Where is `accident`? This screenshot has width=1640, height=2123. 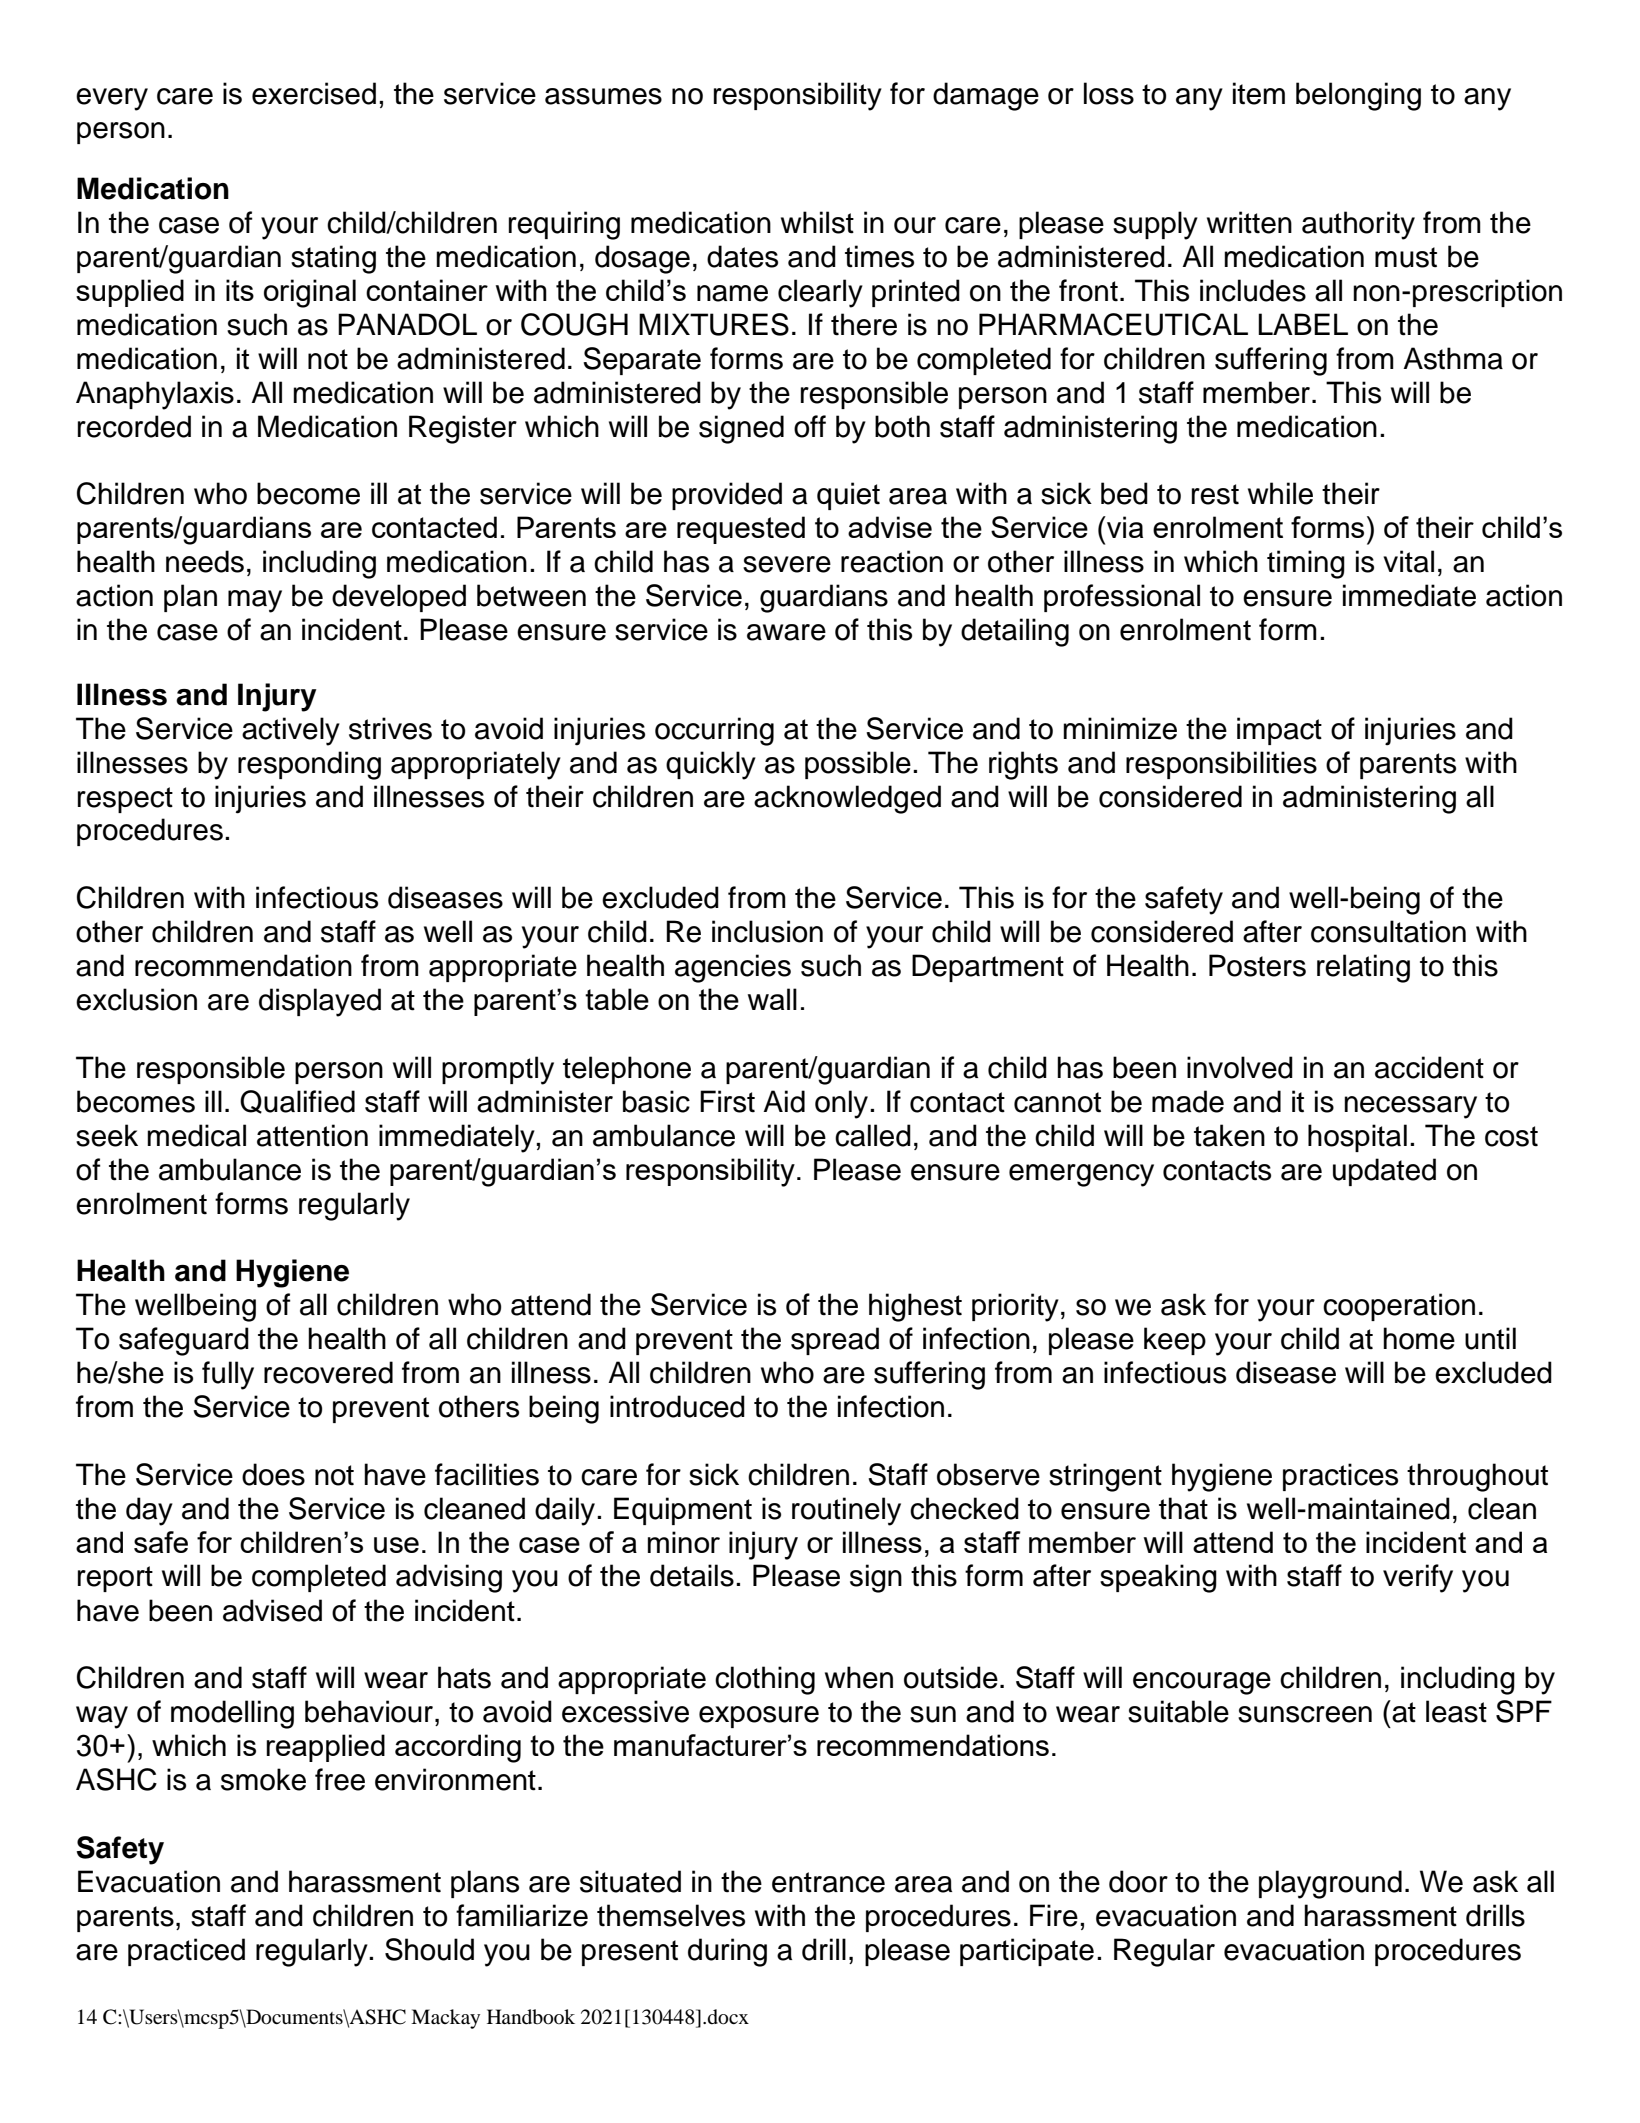
accident is located at coordinates (1429, 1067).
